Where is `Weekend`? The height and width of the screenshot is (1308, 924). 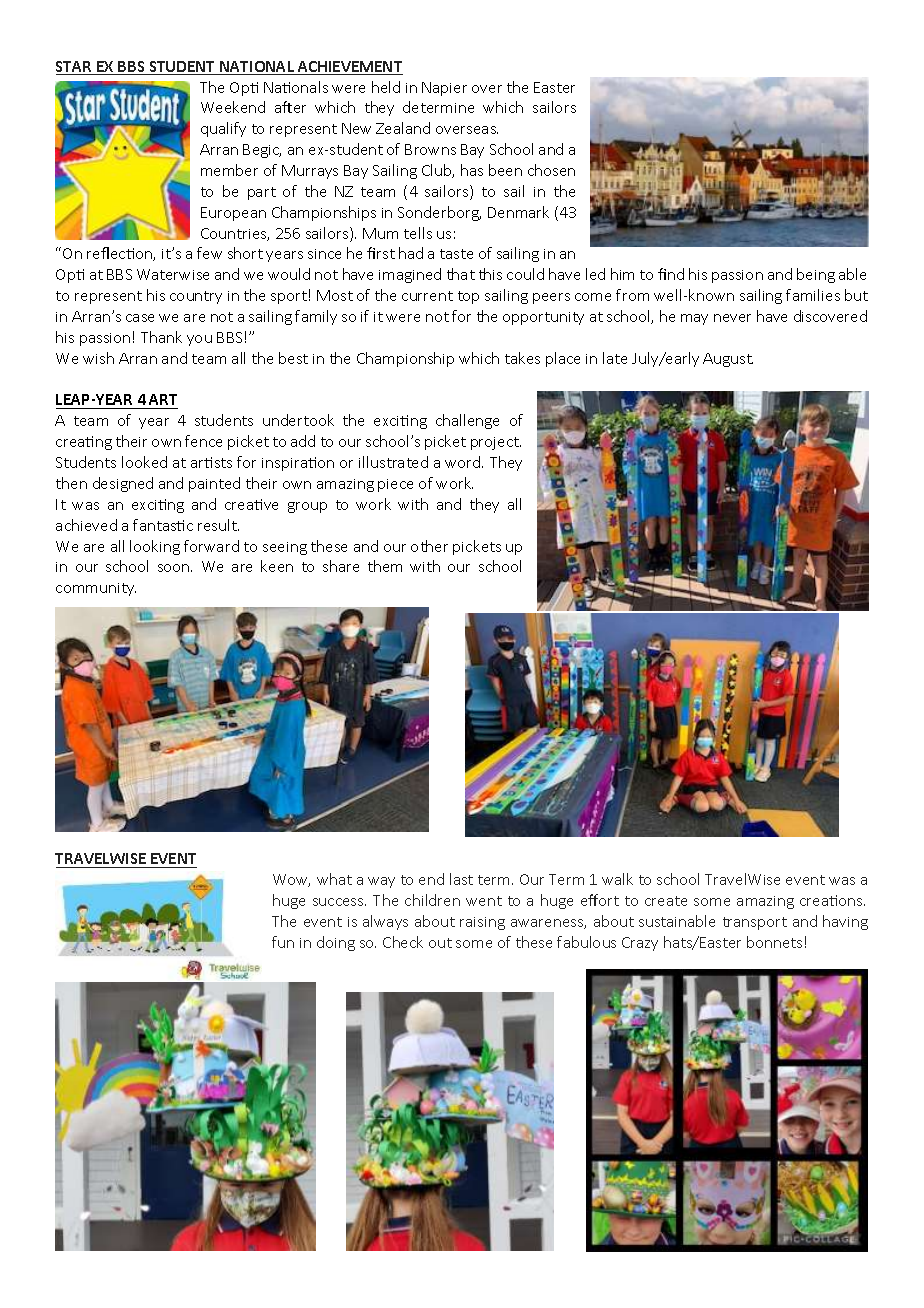 Weekend is located at coordinates (233, 107).
